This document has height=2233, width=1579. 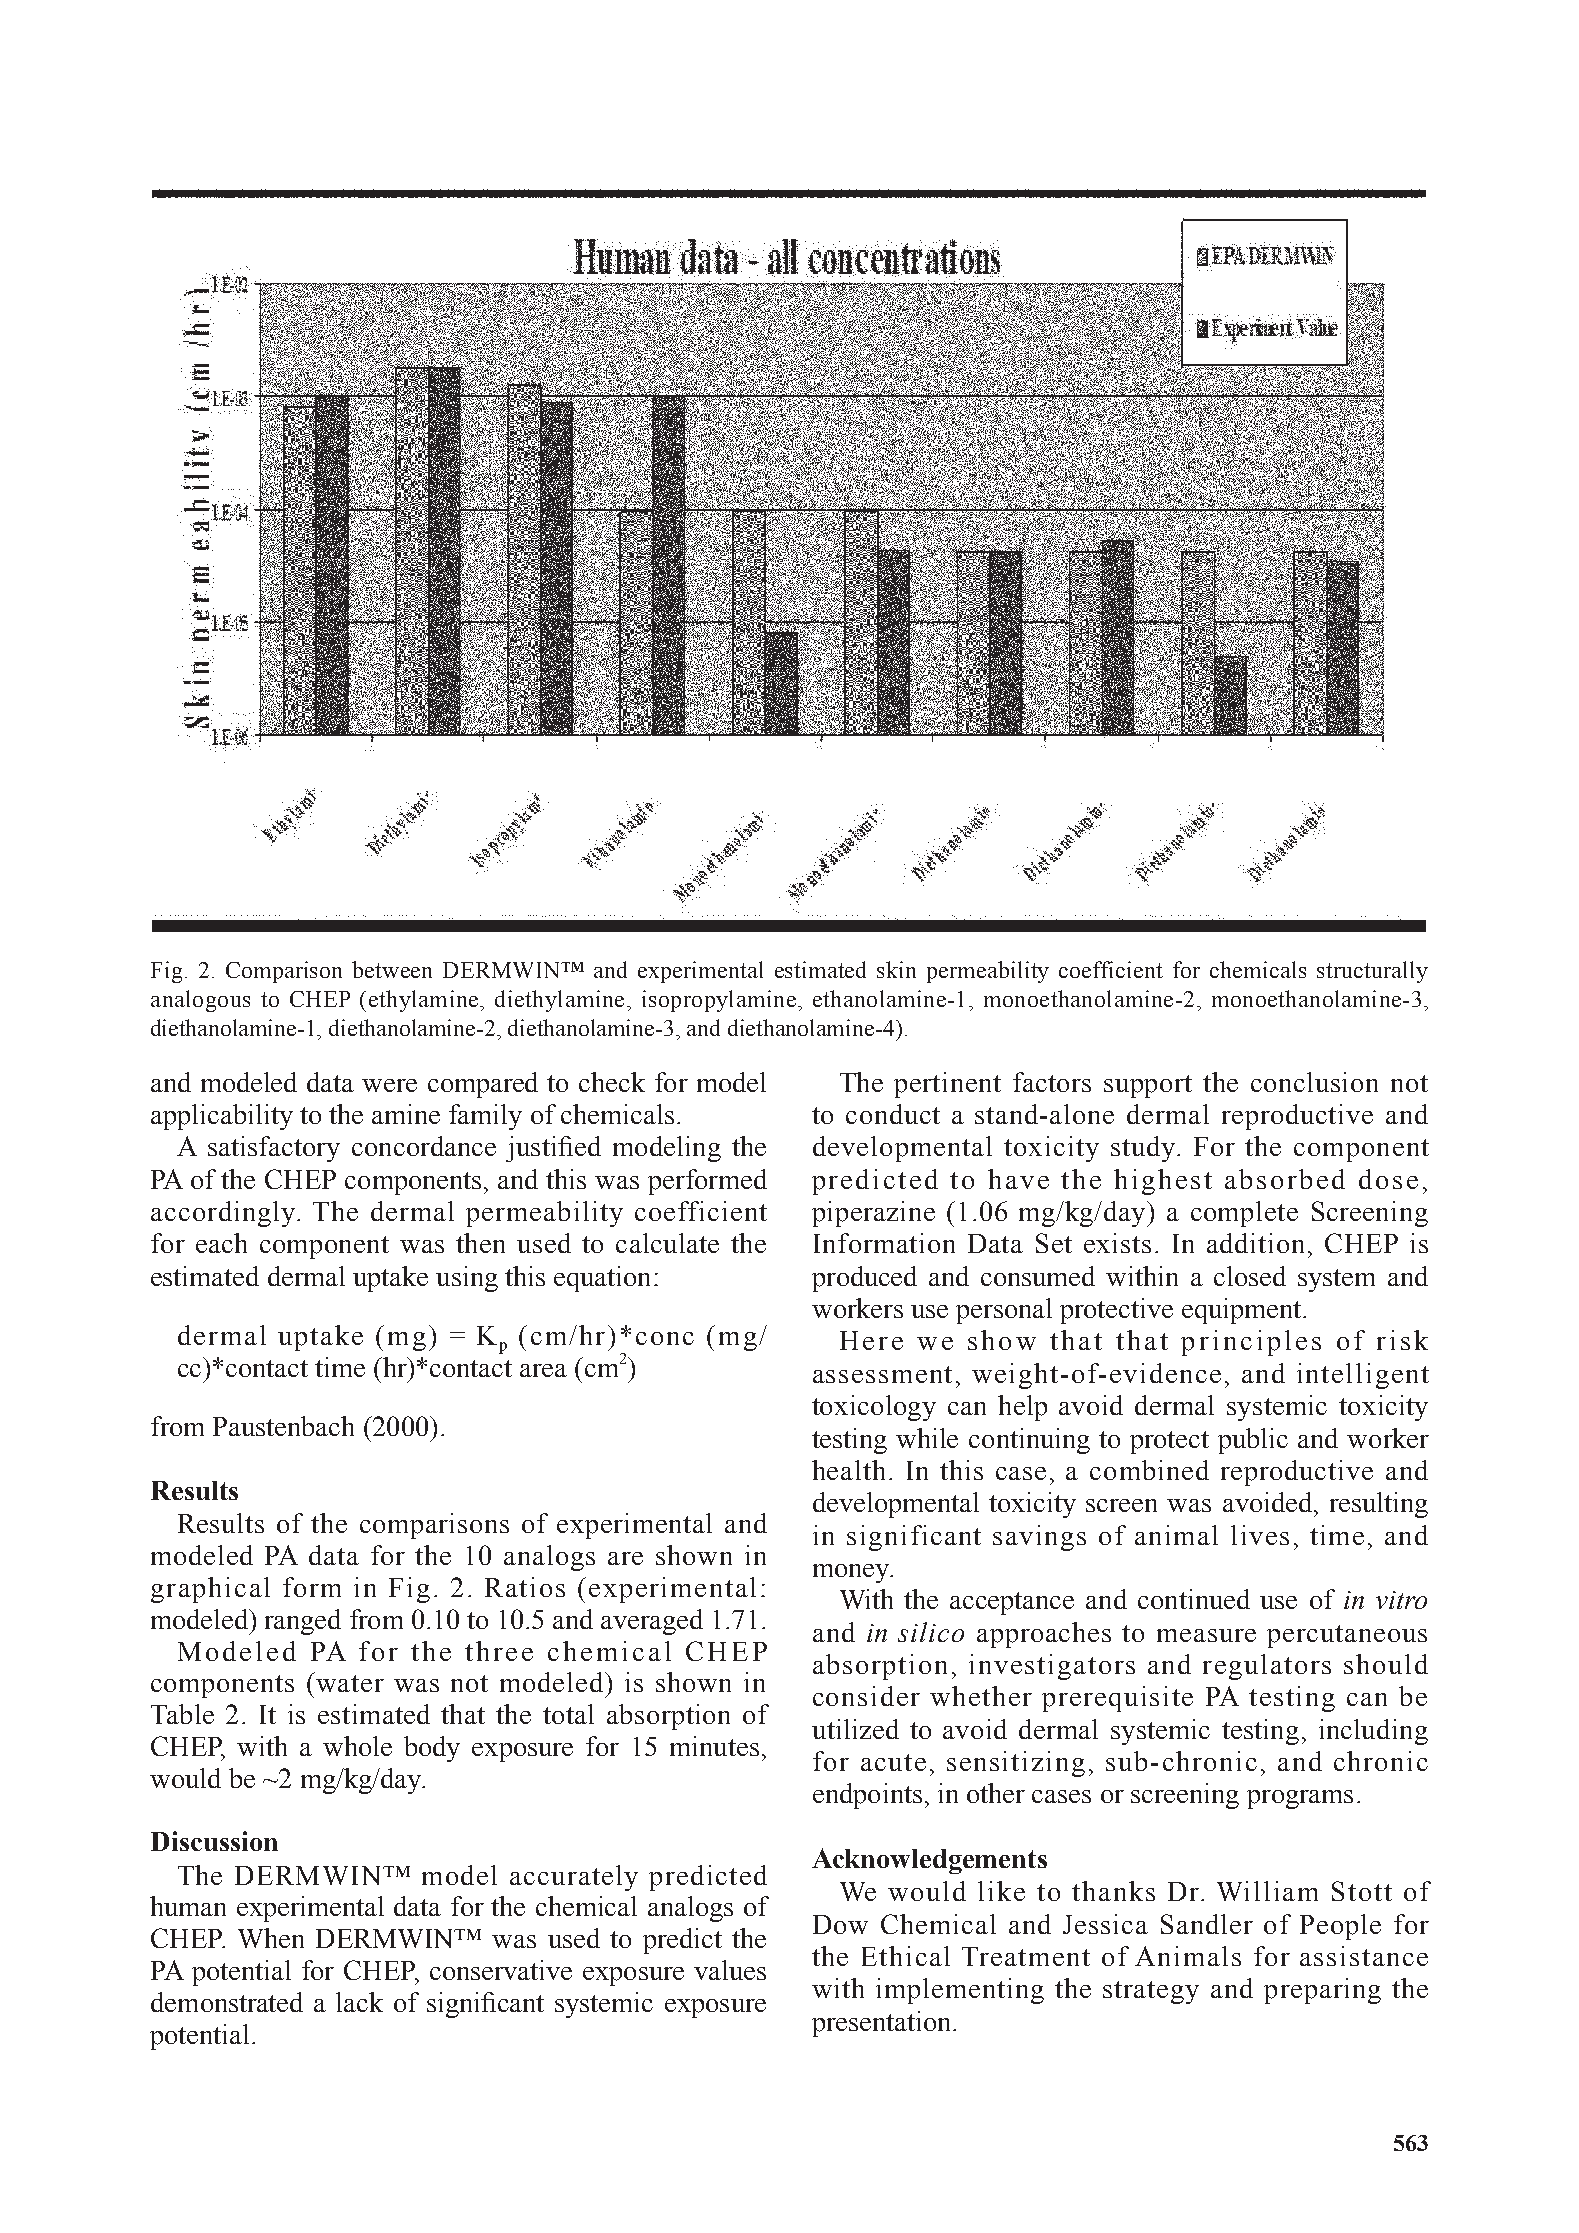 What do you see at coordinates (1253, 1441) in the document?
I see `public` at bounding box center [1253, 1441].
